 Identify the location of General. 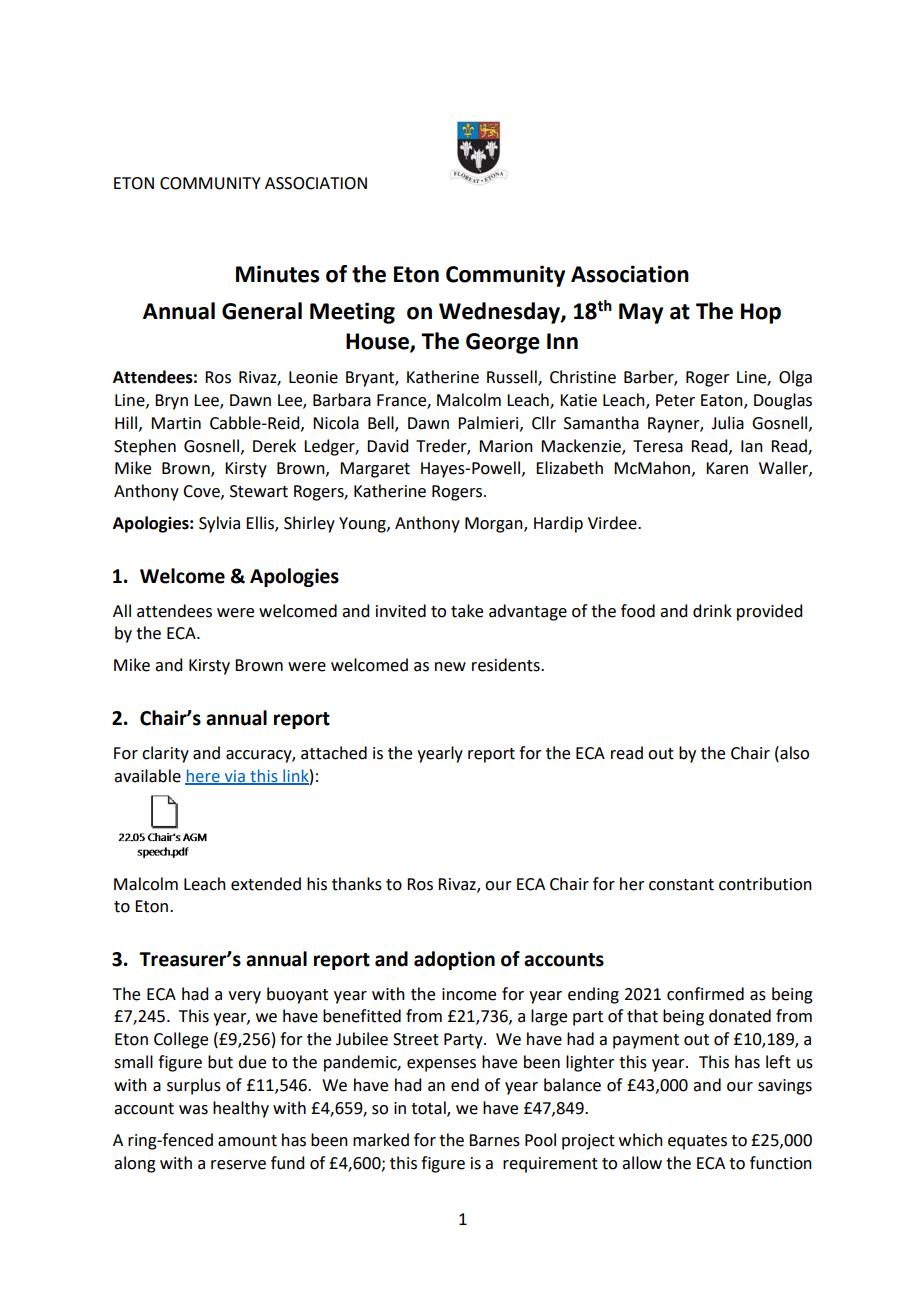
(262, 311).
